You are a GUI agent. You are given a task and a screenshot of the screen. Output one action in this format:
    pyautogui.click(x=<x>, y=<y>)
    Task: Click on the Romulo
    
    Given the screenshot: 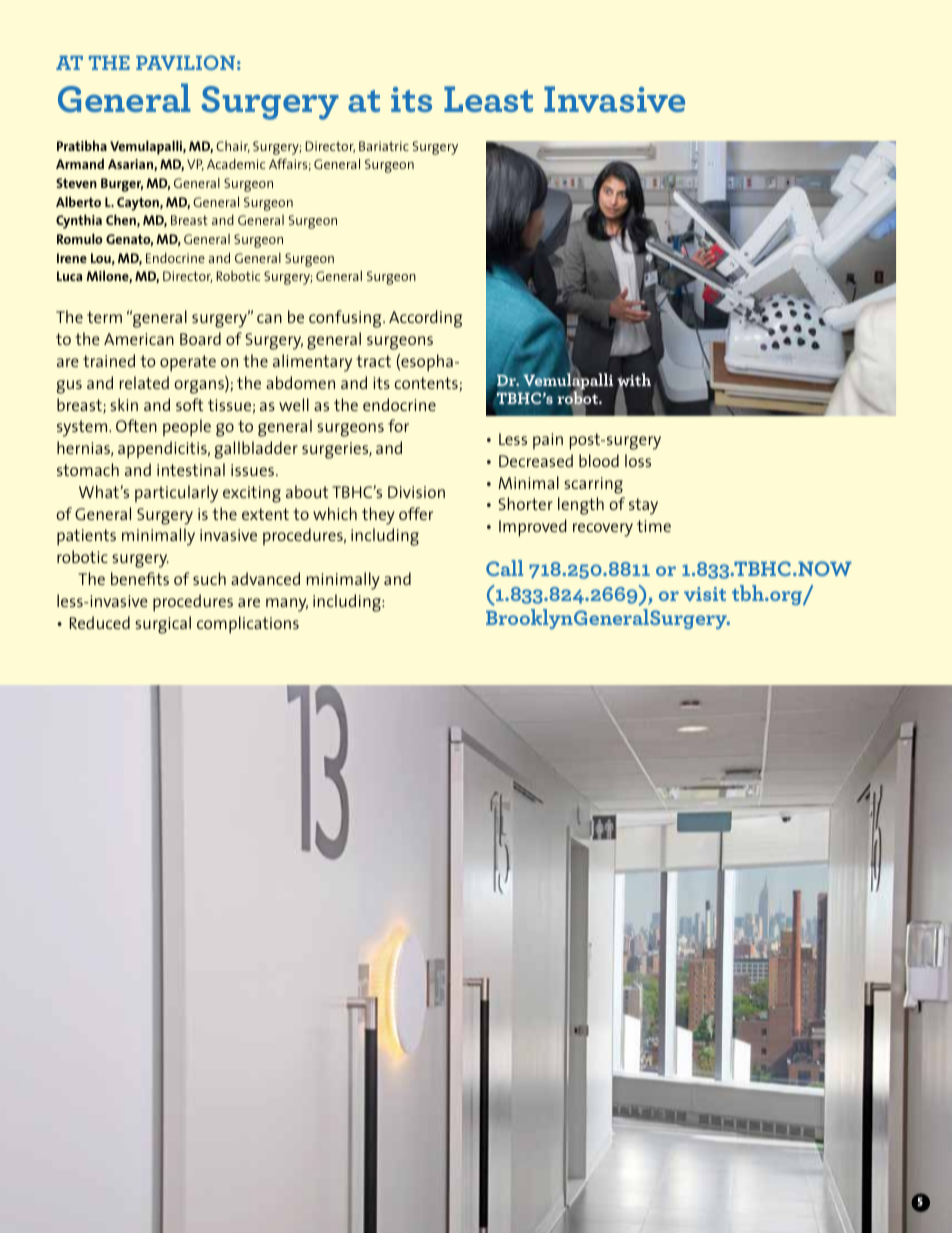 What is the action you would take?
    pyautogui.click(x=80, y=238)
